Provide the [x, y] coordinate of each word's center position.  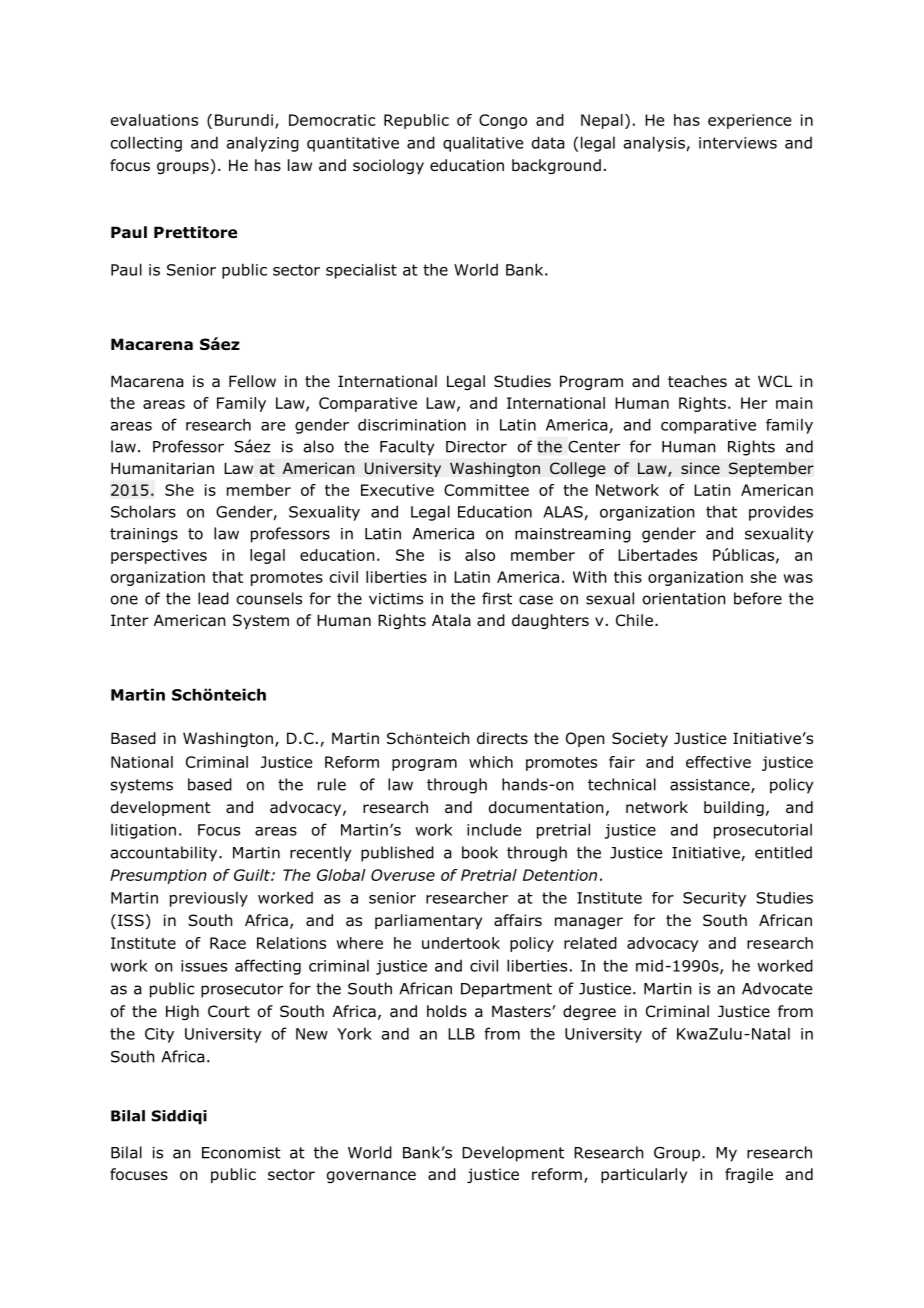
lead [213, 598]
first [497, 598]
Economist [241, 1153]
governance [371, 1177]
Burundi [244, 120]
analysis [654, 144]
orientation [684, 599]
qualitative [483, 144]
